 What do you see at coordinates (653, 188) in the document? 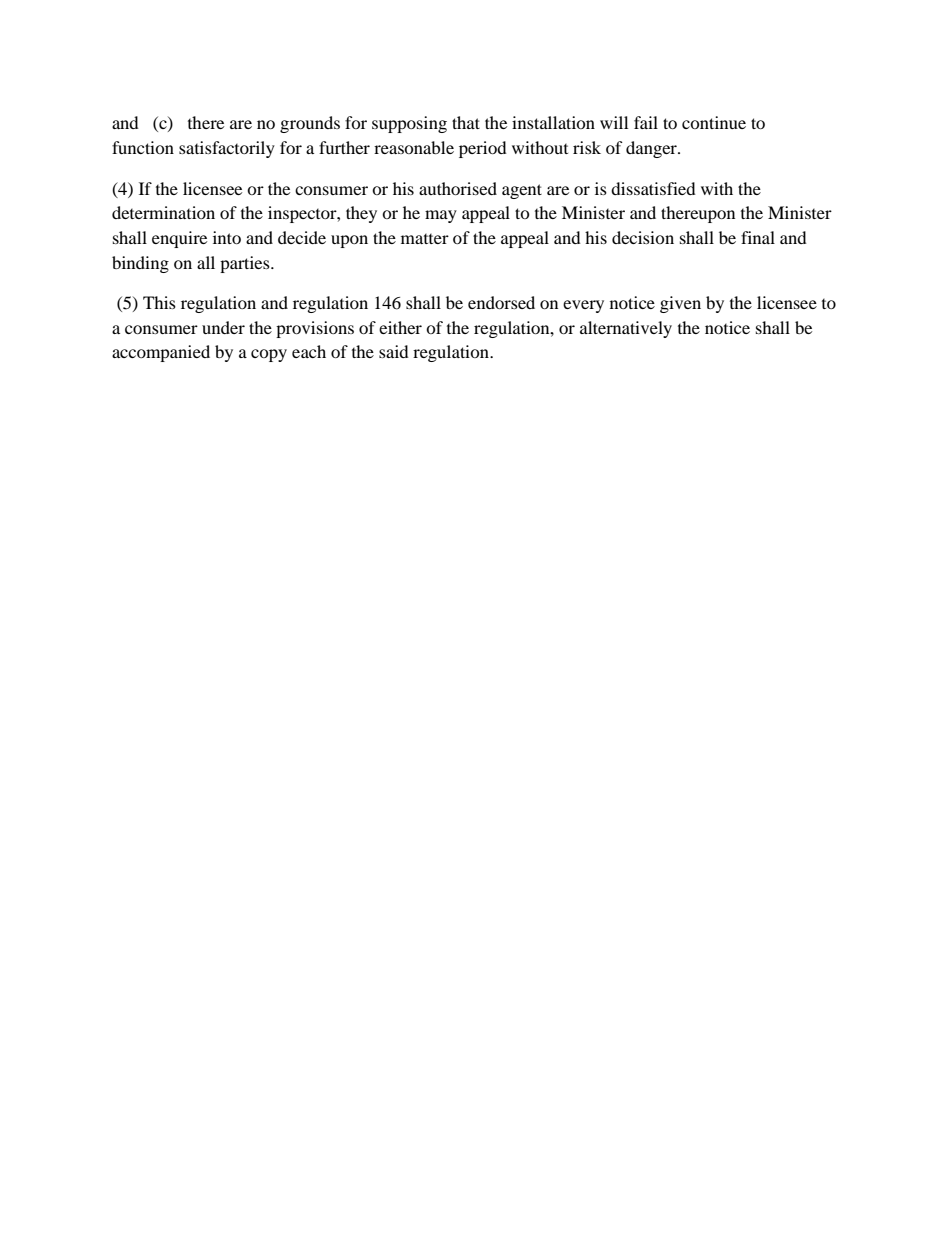
I see `dissatisfied` at bounding box center [653, 188].
